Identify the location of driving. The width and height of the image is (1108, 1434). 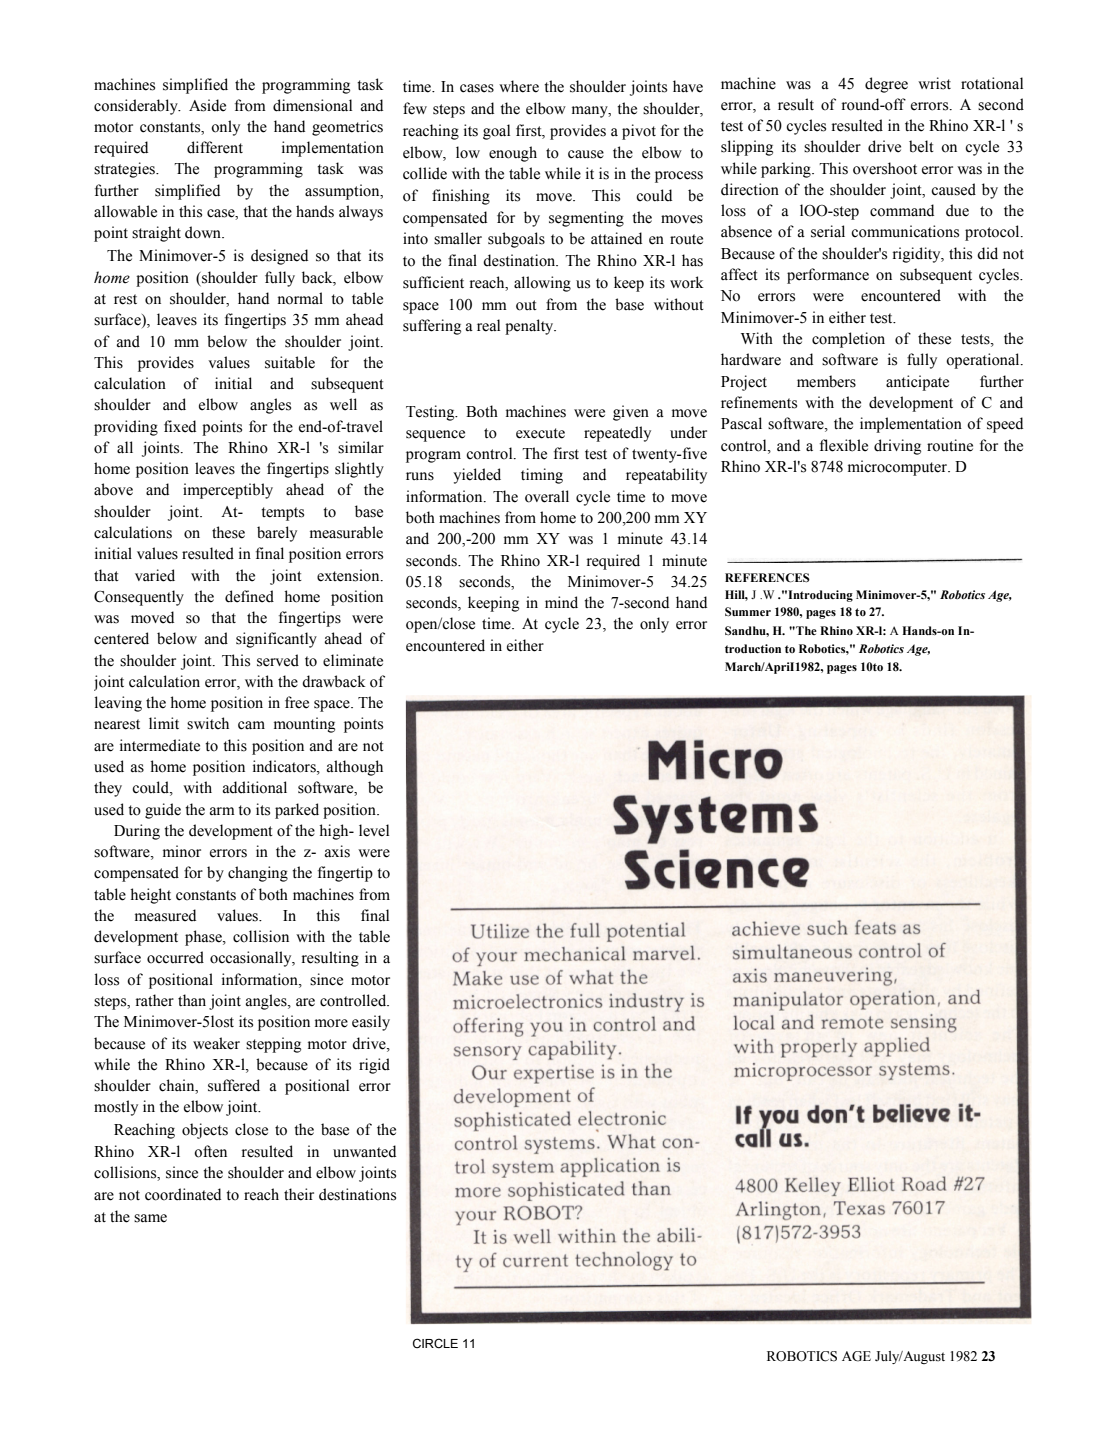
(897, 447).
